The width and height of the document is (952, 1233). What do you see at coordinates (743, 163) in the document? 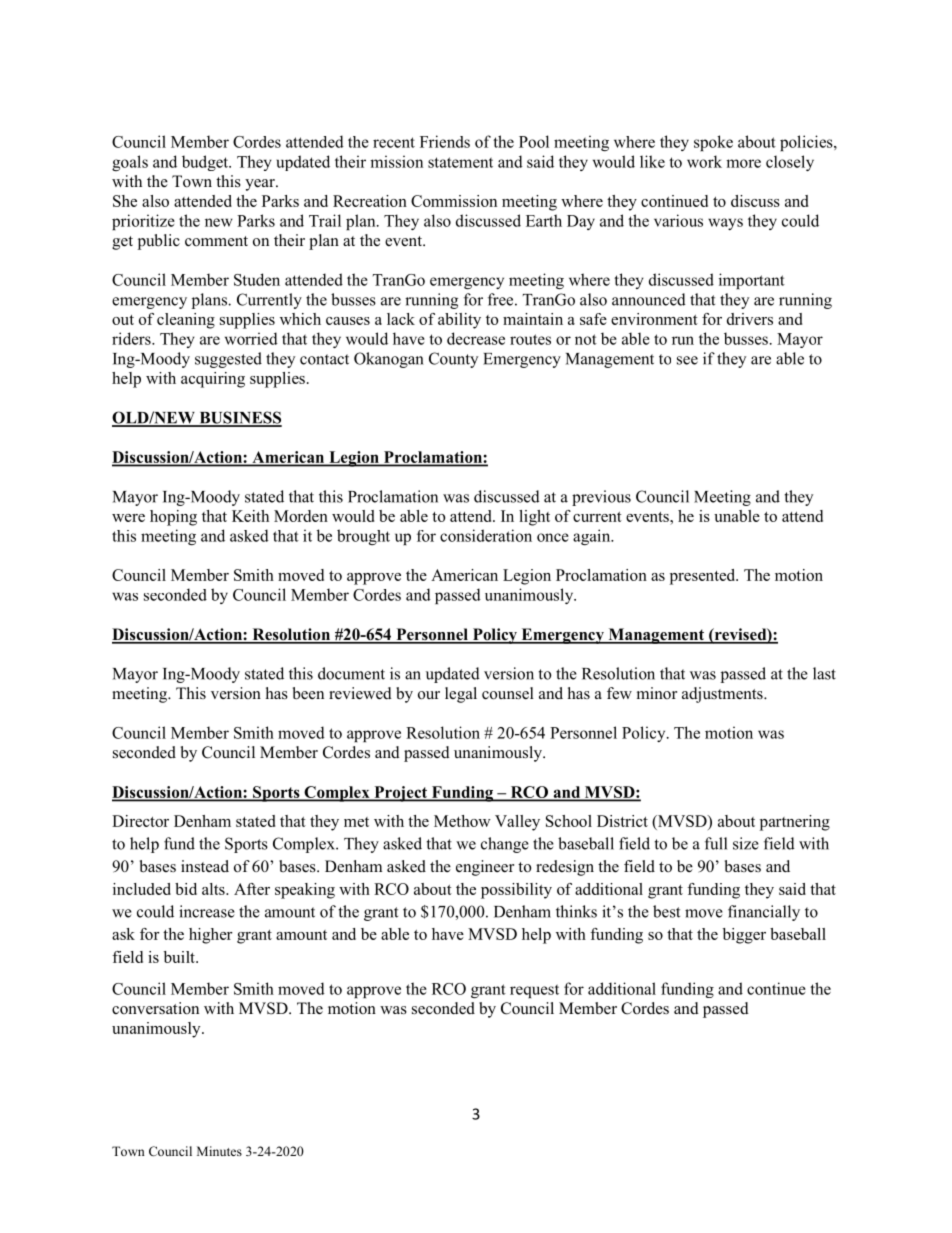
I see `more` at bounding box center [743, 163].
